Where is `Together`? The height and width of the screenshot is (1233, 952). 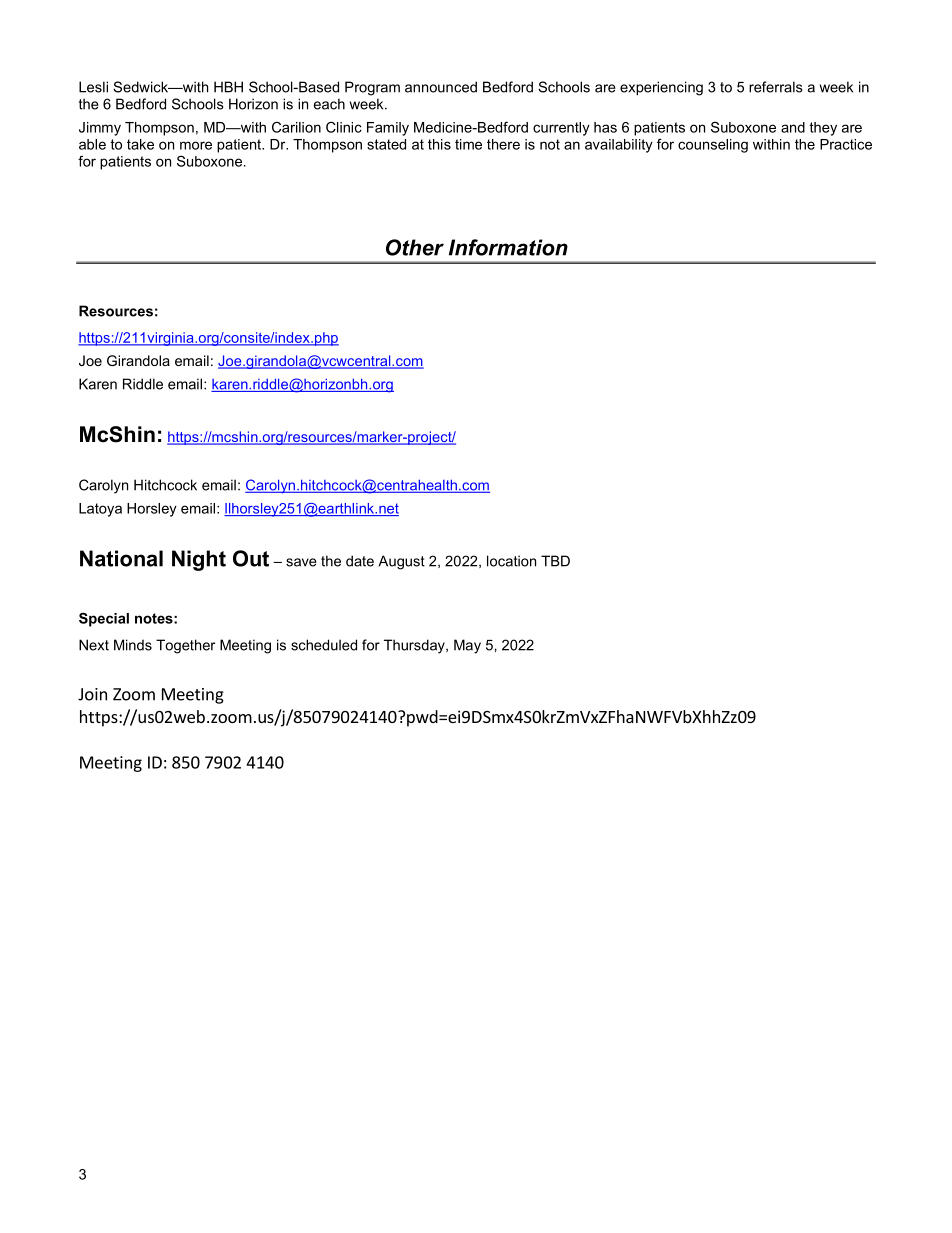 Together is located at coordinates (185, 646).
